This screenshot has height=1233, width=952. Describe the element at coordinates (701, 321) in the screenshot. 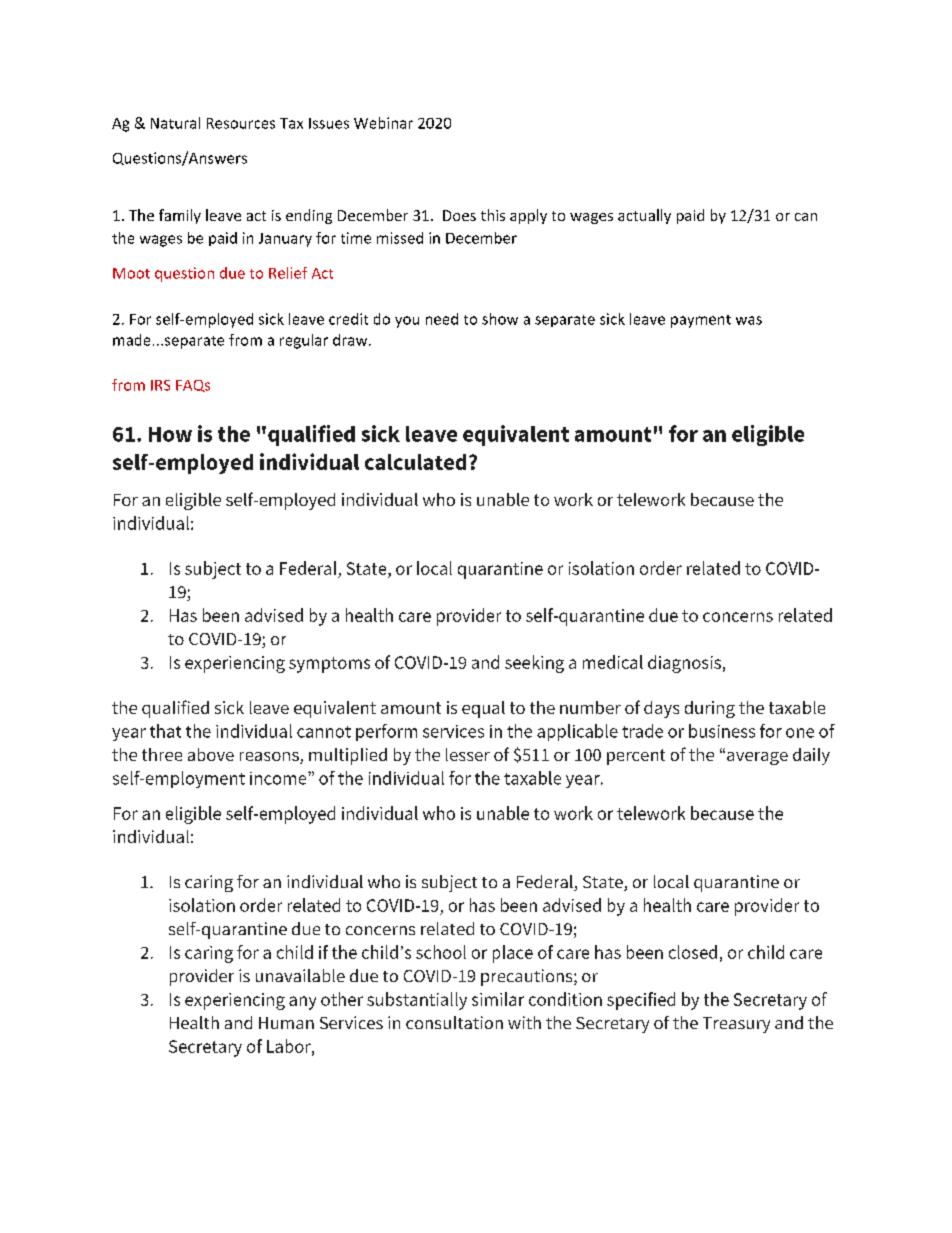

I see `payment` at that location.
